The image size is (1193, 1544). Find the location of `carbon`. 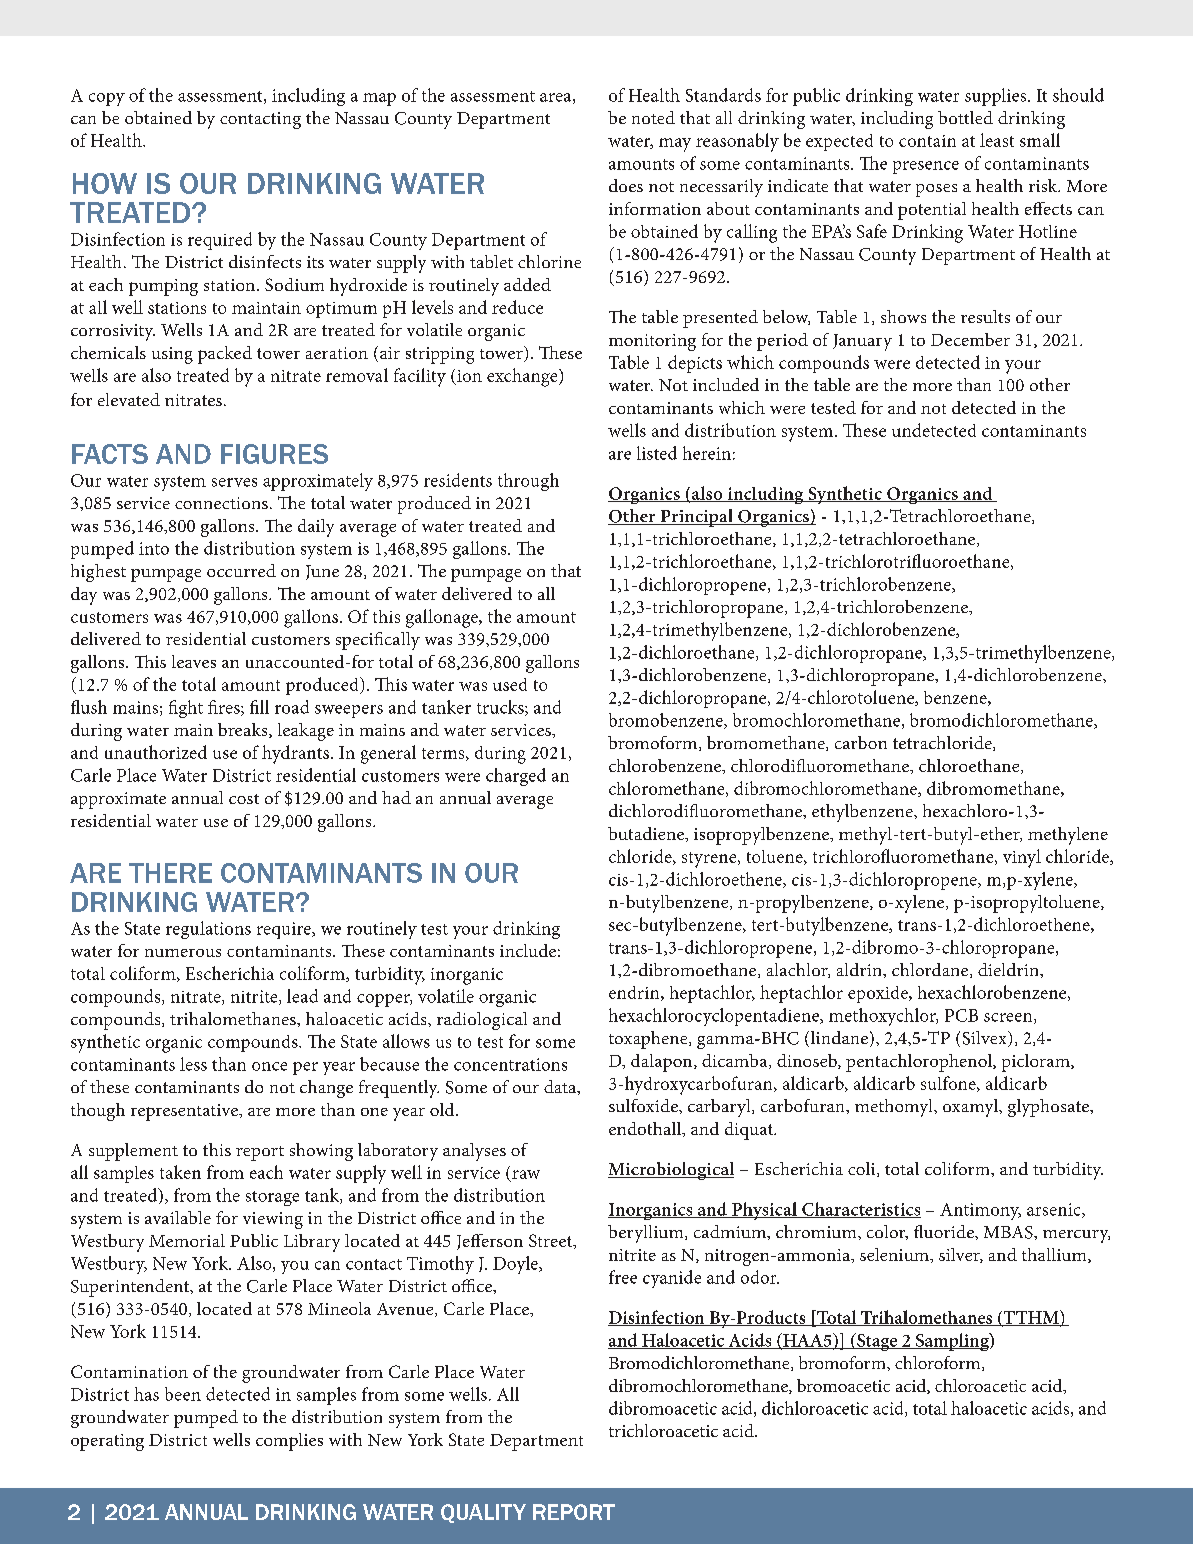

carbon is located at coordinates (861, 742).
